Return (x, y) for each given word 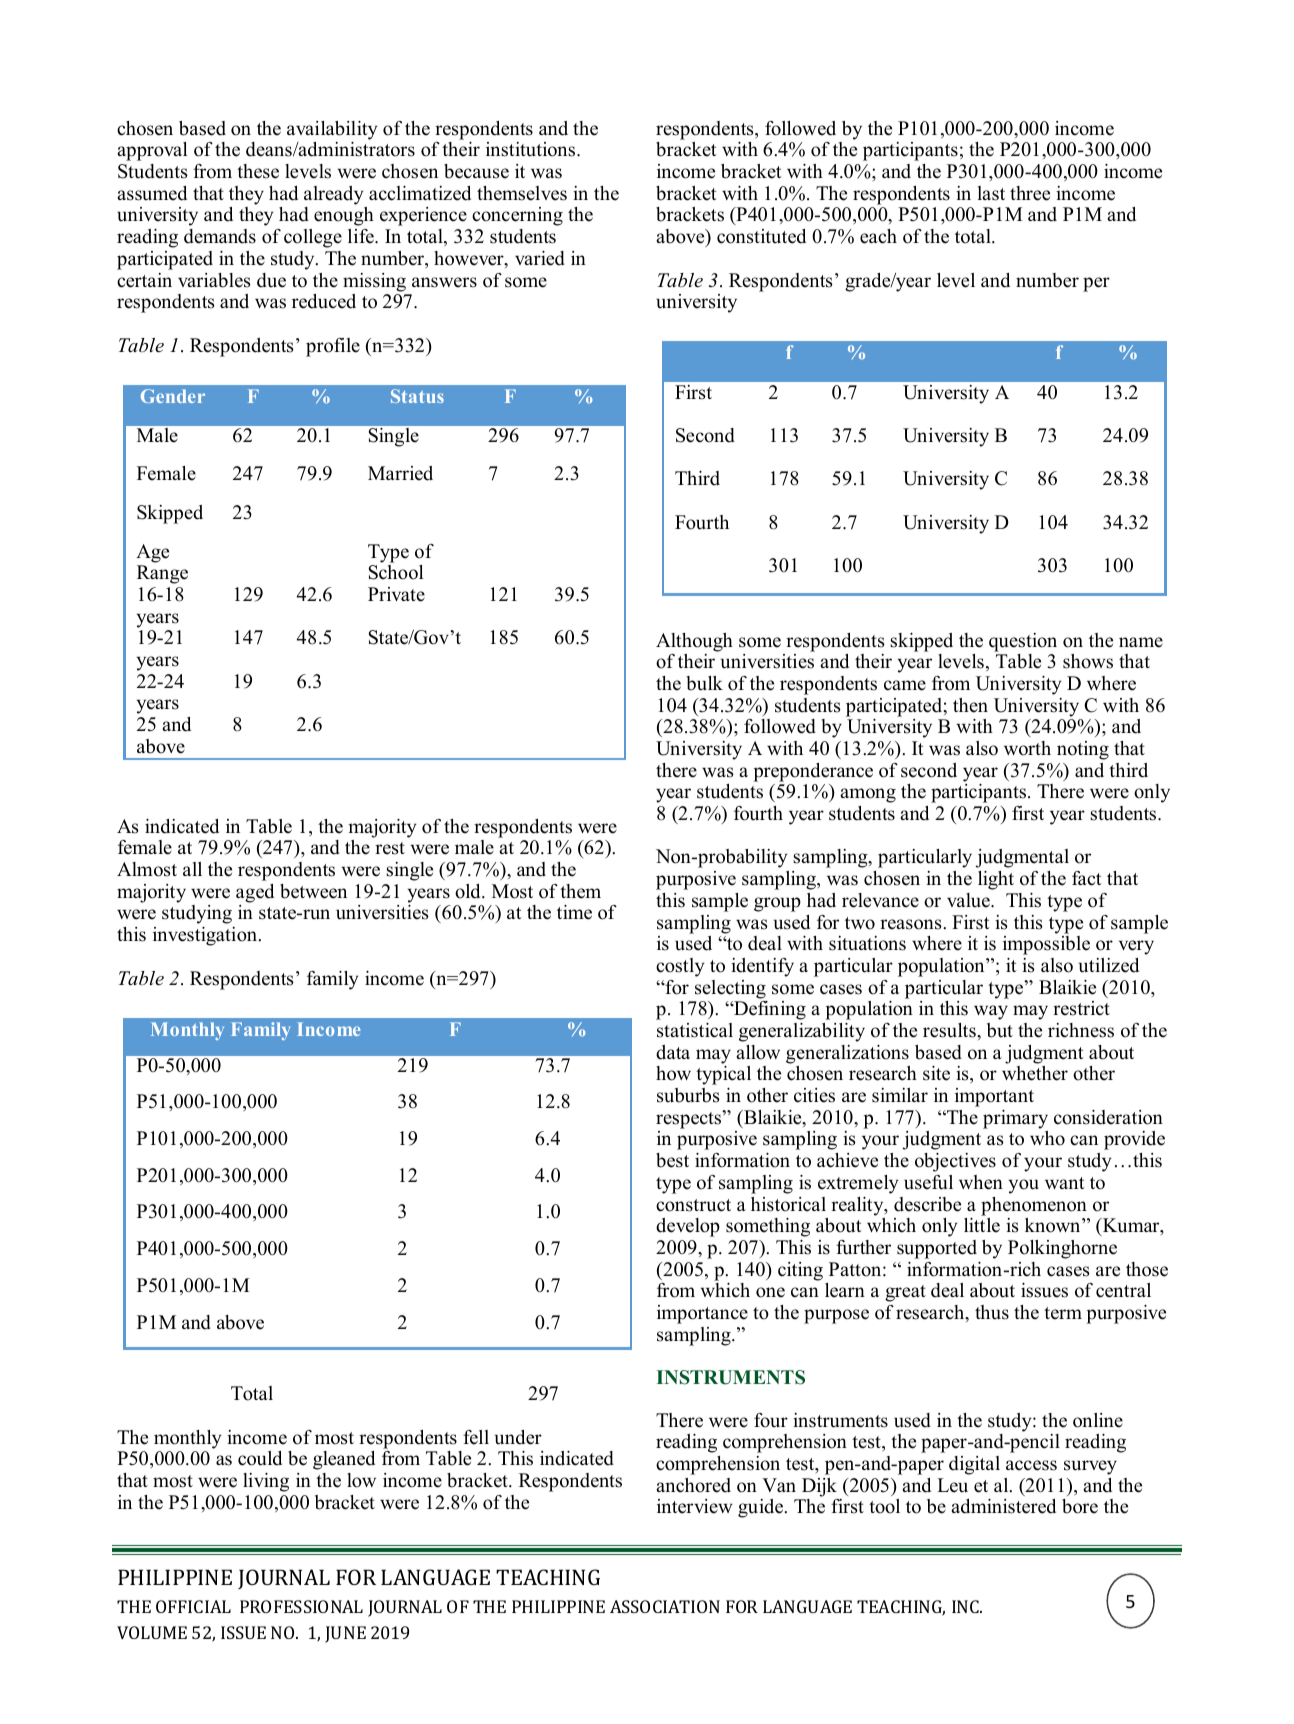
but (1000, 1030)
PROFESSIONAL (301, 1606)
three (1030, 193)
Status (417, 396)
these (258, 171)
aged (255, 893)
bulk (704, 683)
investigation (206, 936)
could (260, 1458)
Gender (173, 396)
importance (702, 1314)
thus (992, 1312)
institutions (532, 149)
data (673, 1052)
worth (1027, 748)
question (1023, 642)
